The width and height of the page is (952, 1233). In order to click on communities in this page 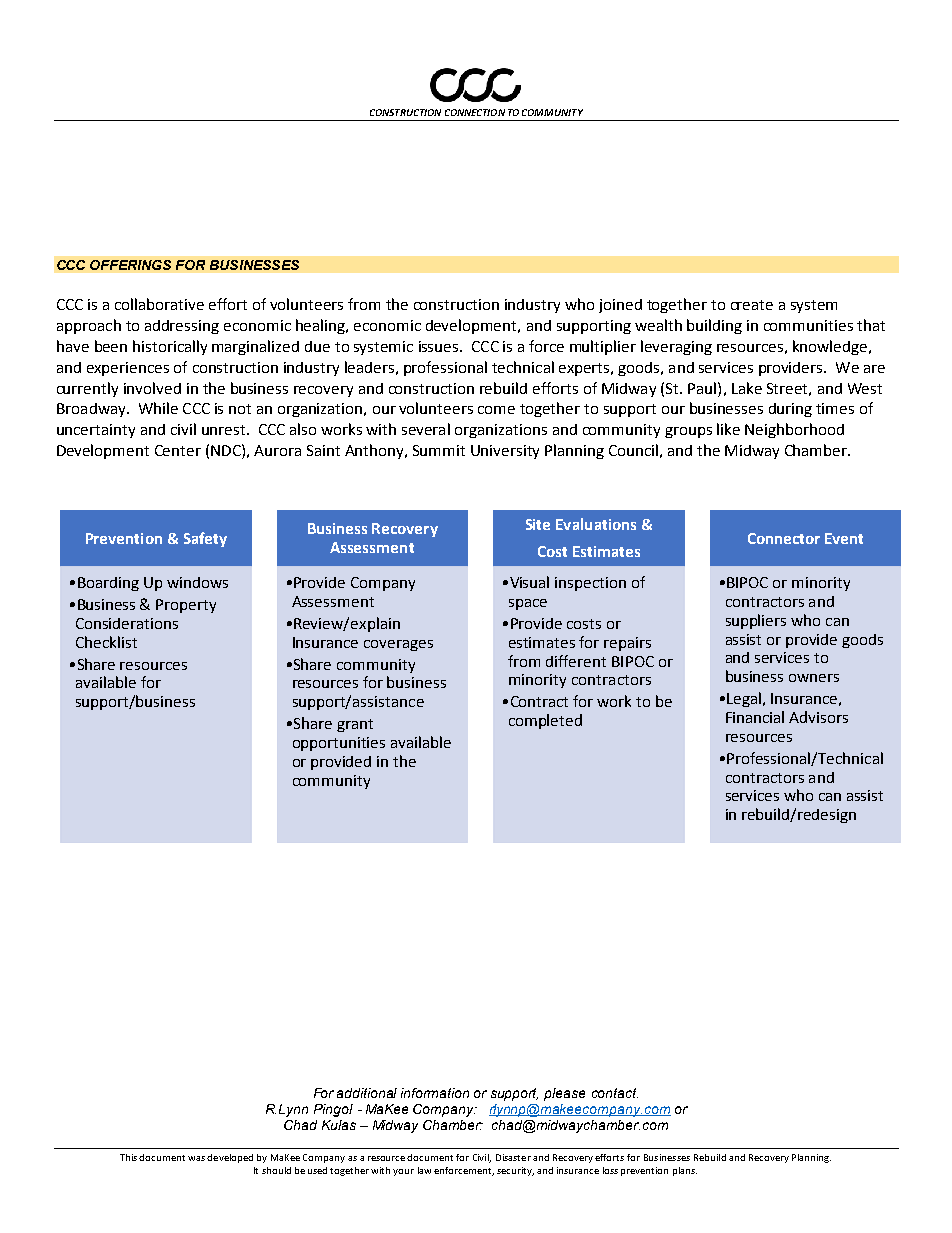, I will do `click(808, 325)`.
